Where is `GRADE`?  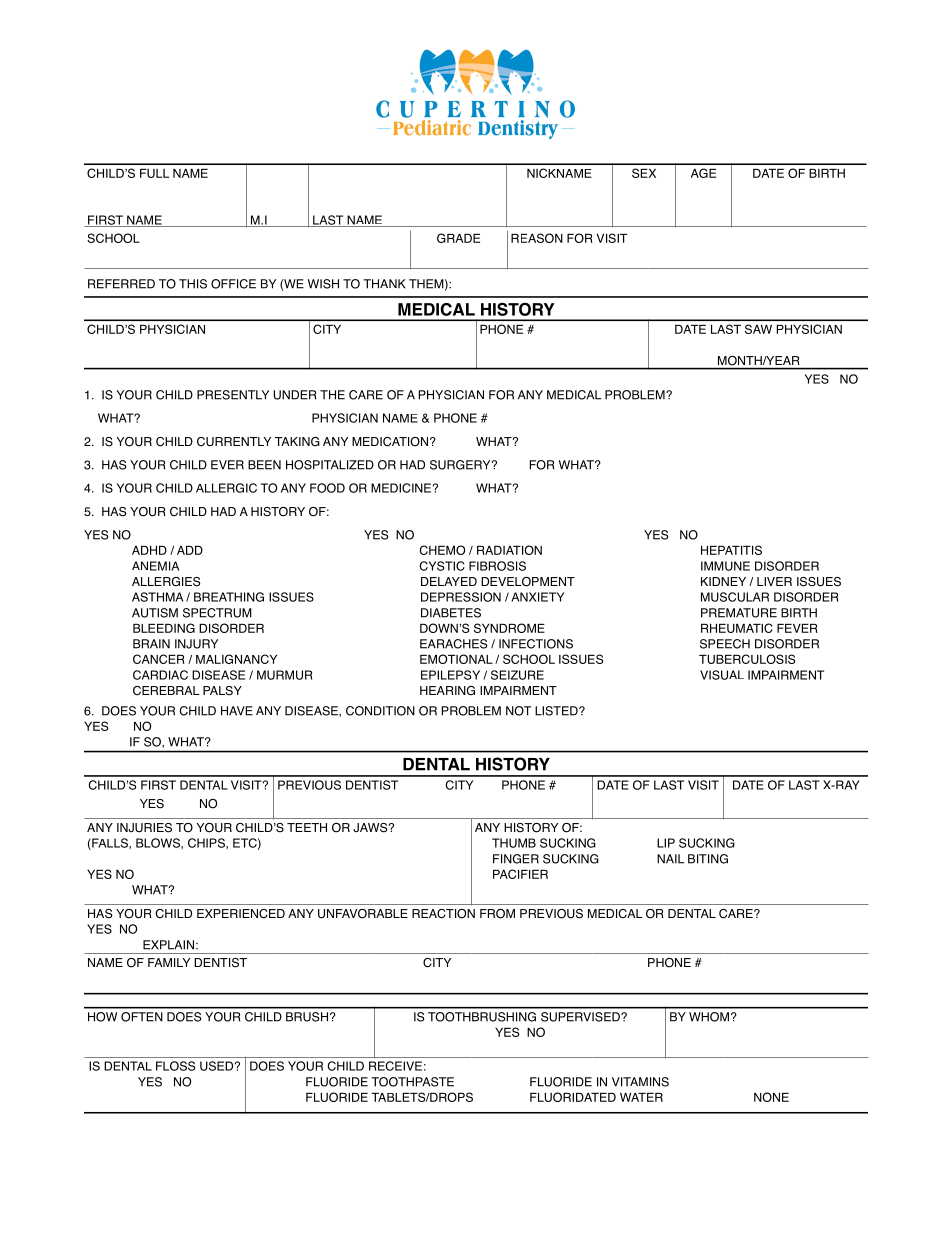 GRADE is located at coordinates (458, 238).
